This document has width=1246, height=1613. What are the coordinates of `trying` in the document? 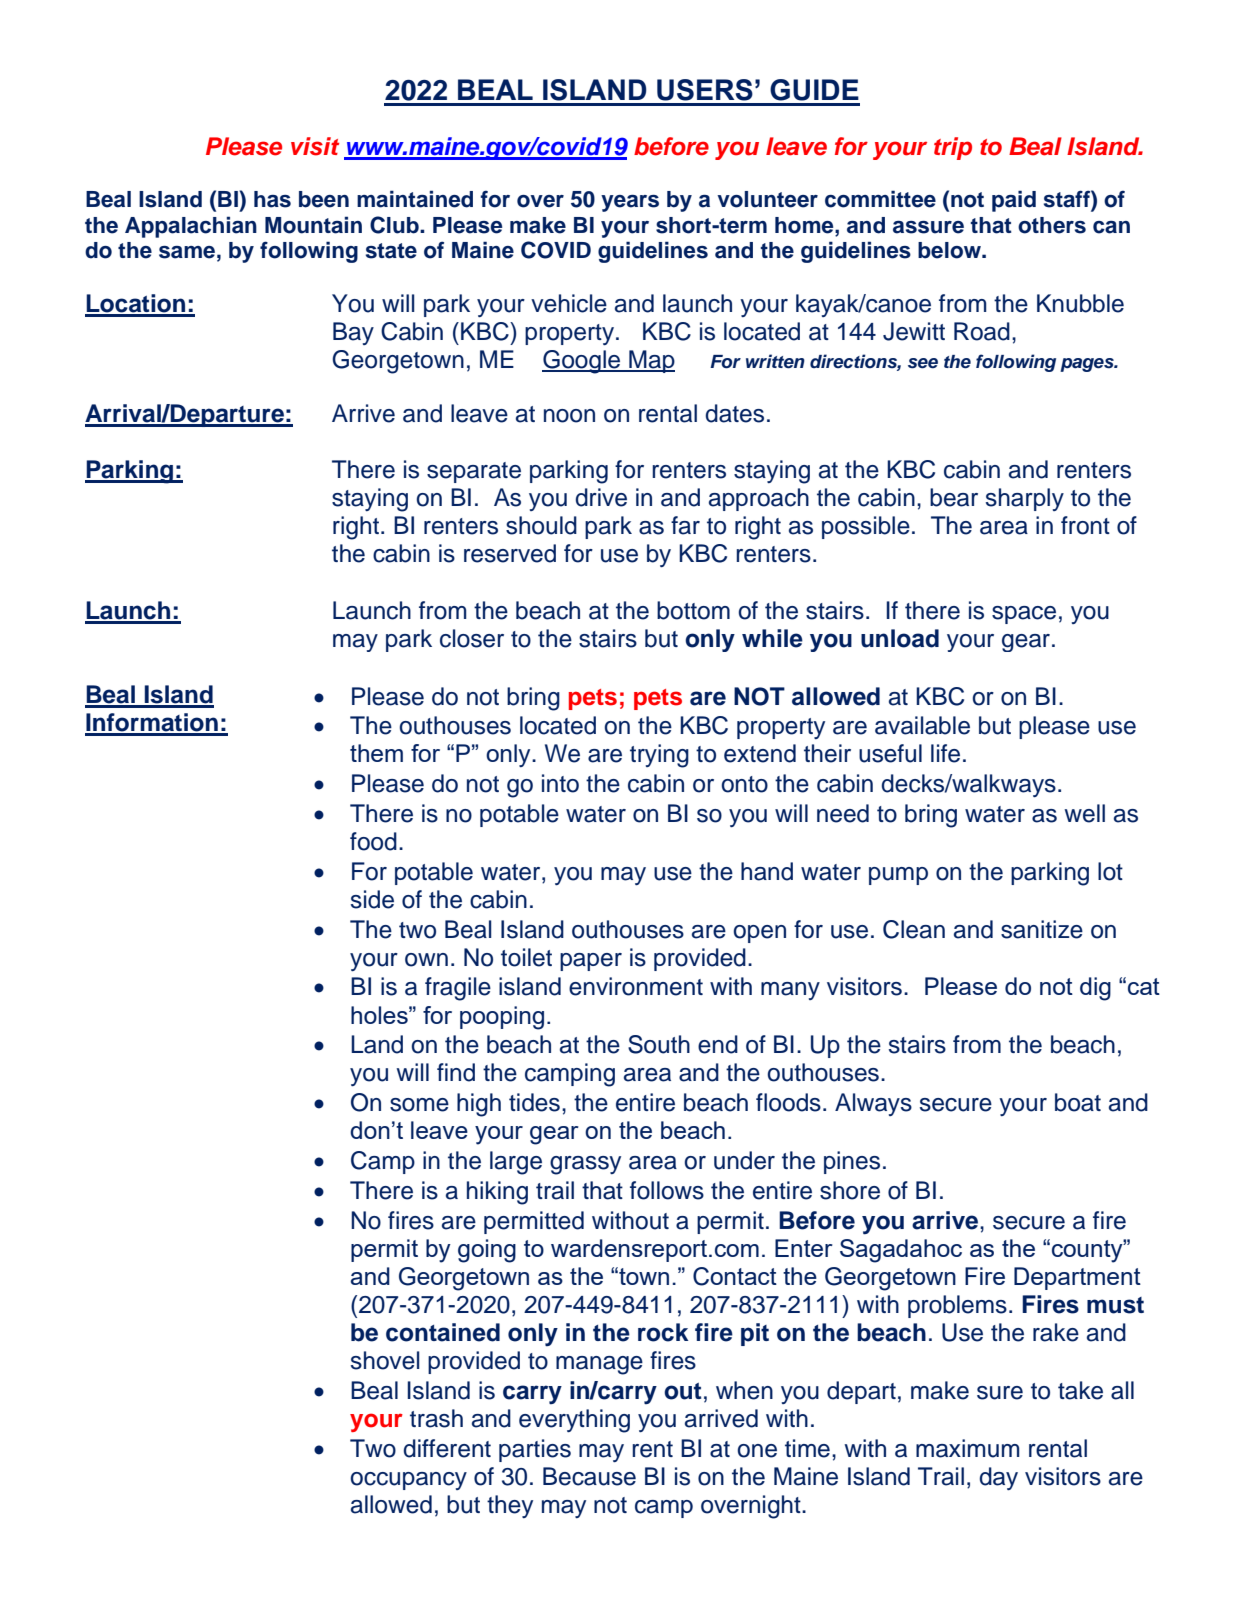 It's located at (659, 756).
